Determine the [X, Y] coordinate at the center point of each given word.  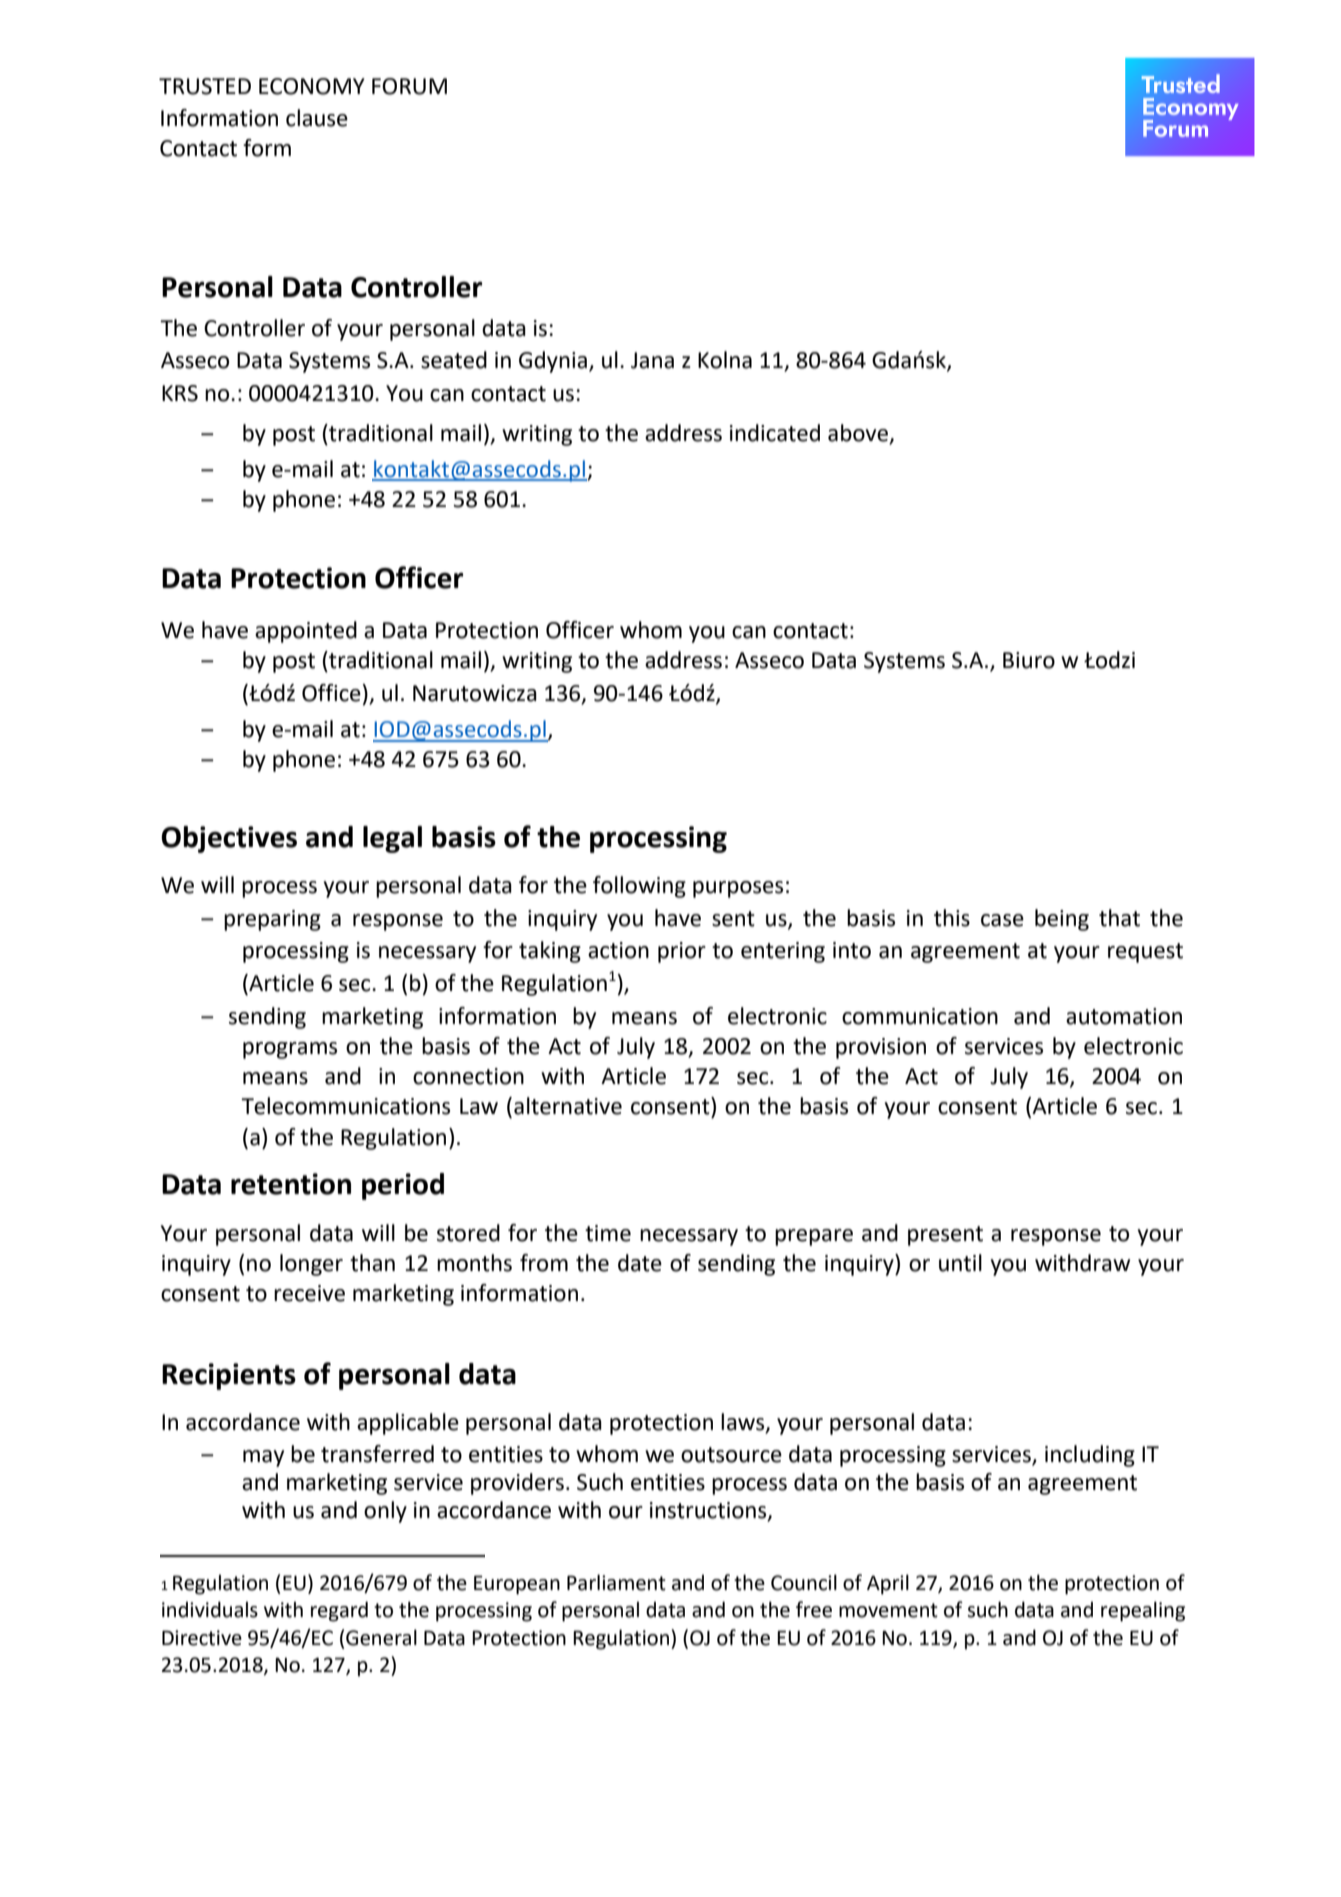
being [1062, 920]
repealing [1143, 1611]
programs [290, 1050]
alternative [568, 1106]
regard [339, 1611]
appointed [306, 632]
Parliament [616, 1582]
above [859, 434]
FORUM [409, 86]
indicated [775, 433]
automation [1124, 1016]
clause [317, 118]
